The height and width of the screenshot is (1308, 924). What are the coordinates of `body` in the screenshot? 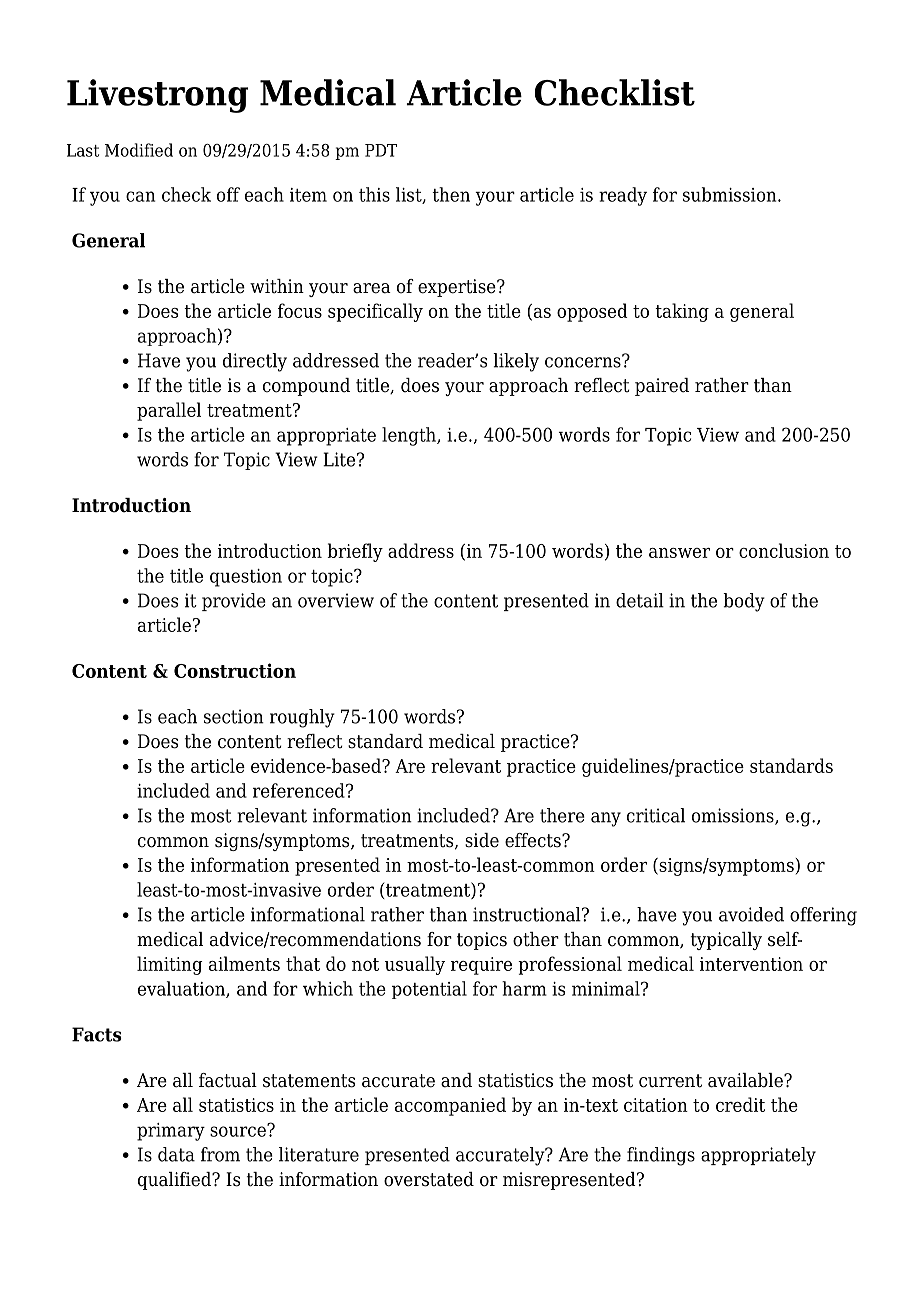 It's located at (744, 602).
